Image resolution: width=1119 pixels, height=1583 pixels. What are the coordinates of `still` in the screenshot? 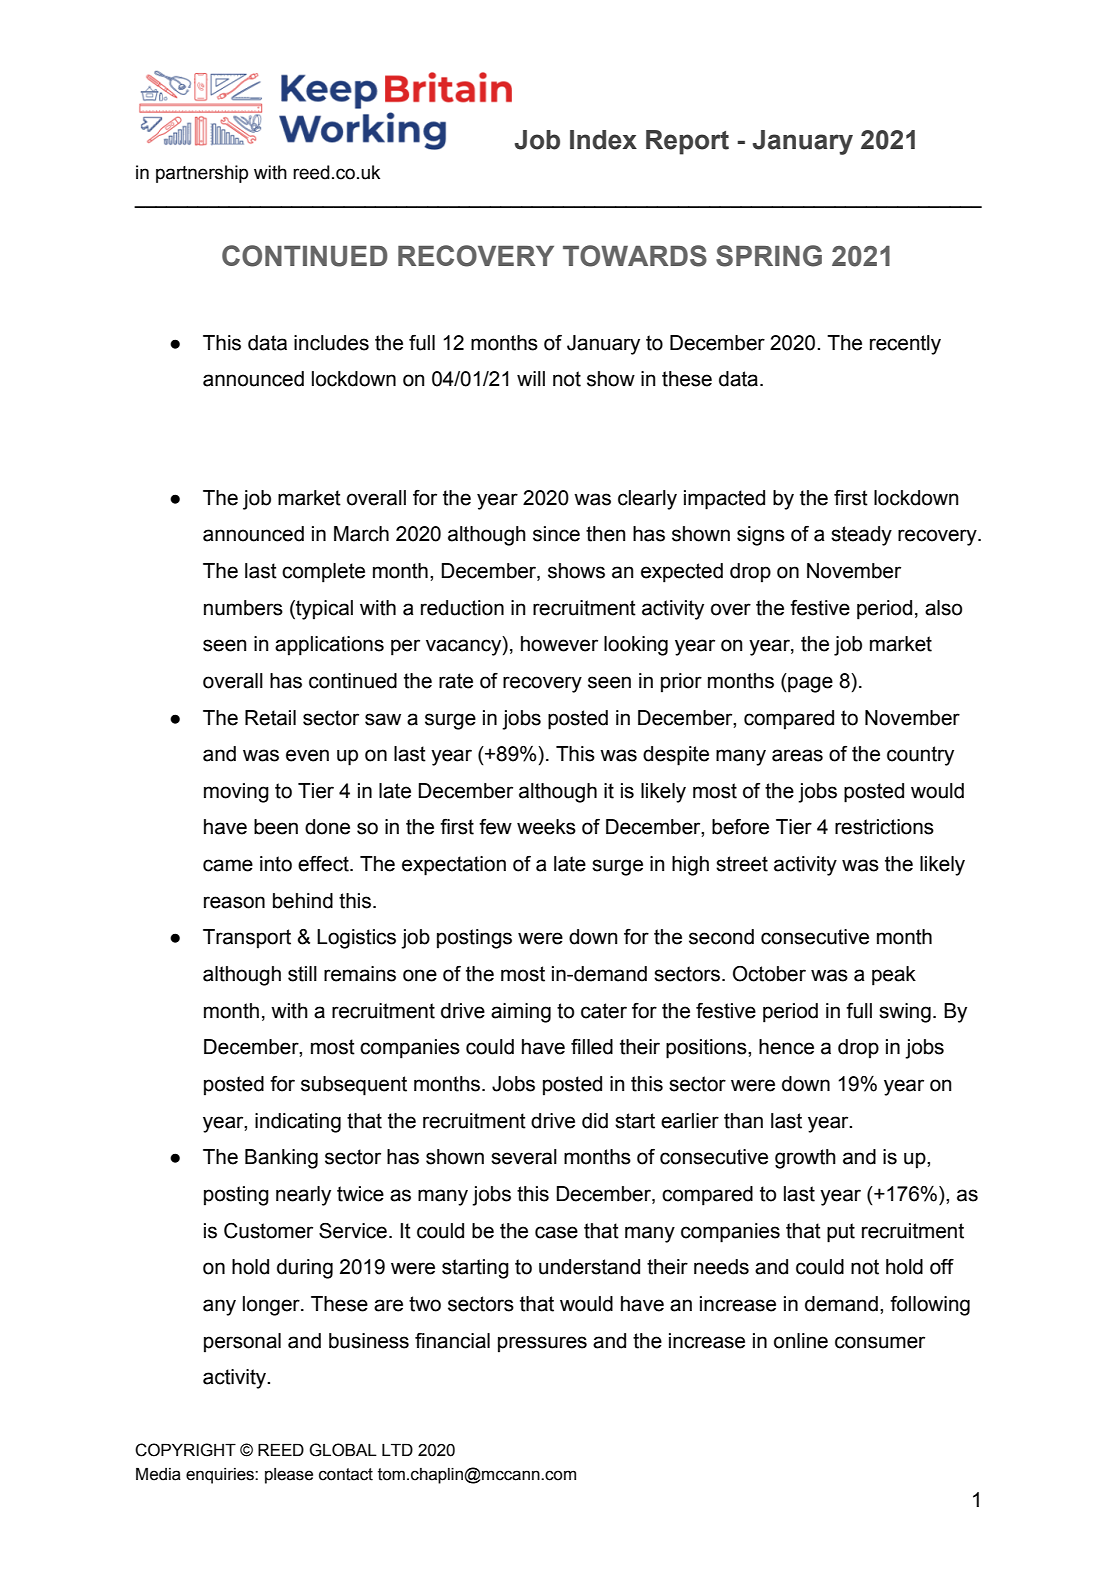 It's located at (302, 974).
